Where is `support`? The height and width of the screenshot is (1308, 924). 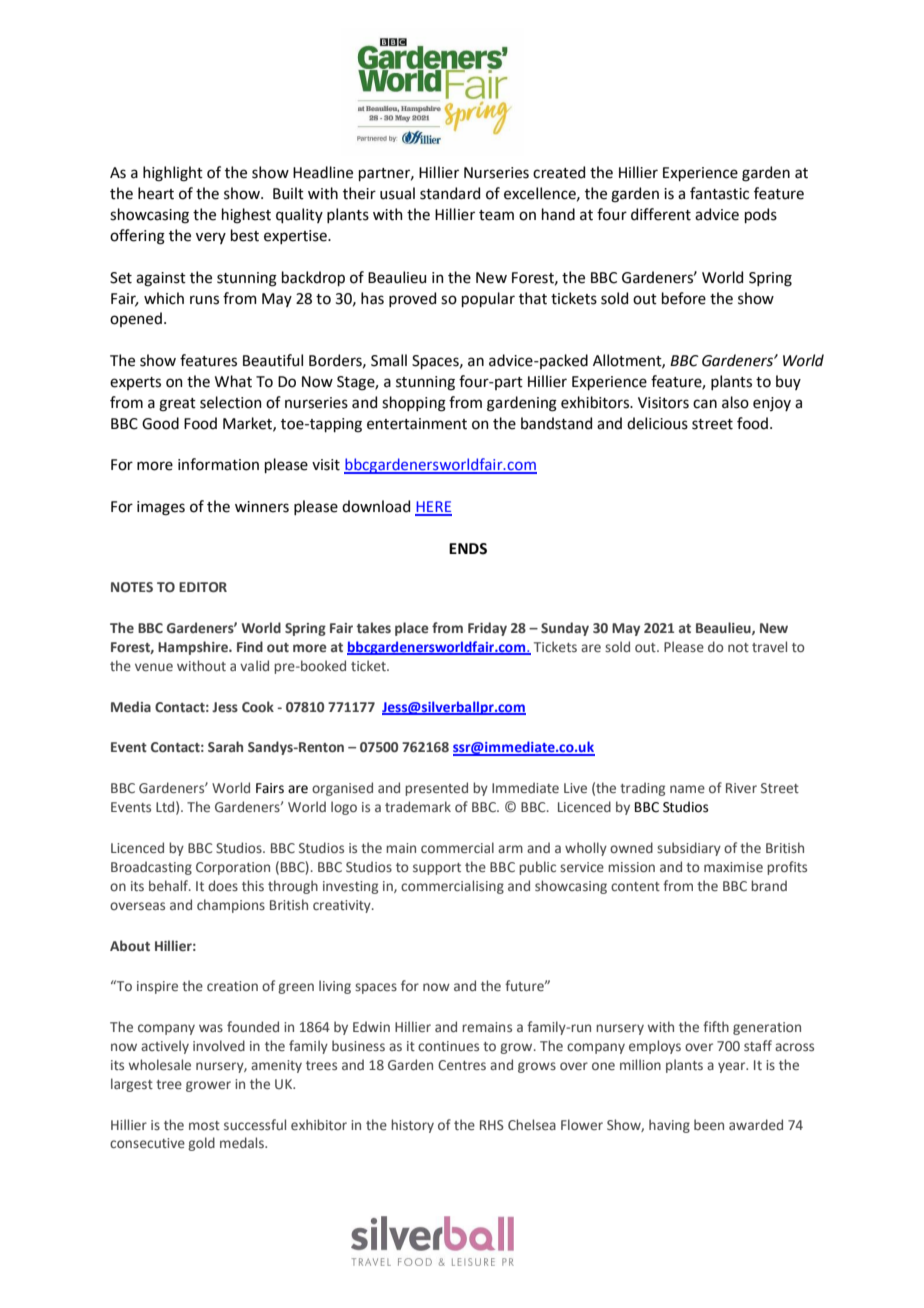 support is located at coordinates (437, 869).
